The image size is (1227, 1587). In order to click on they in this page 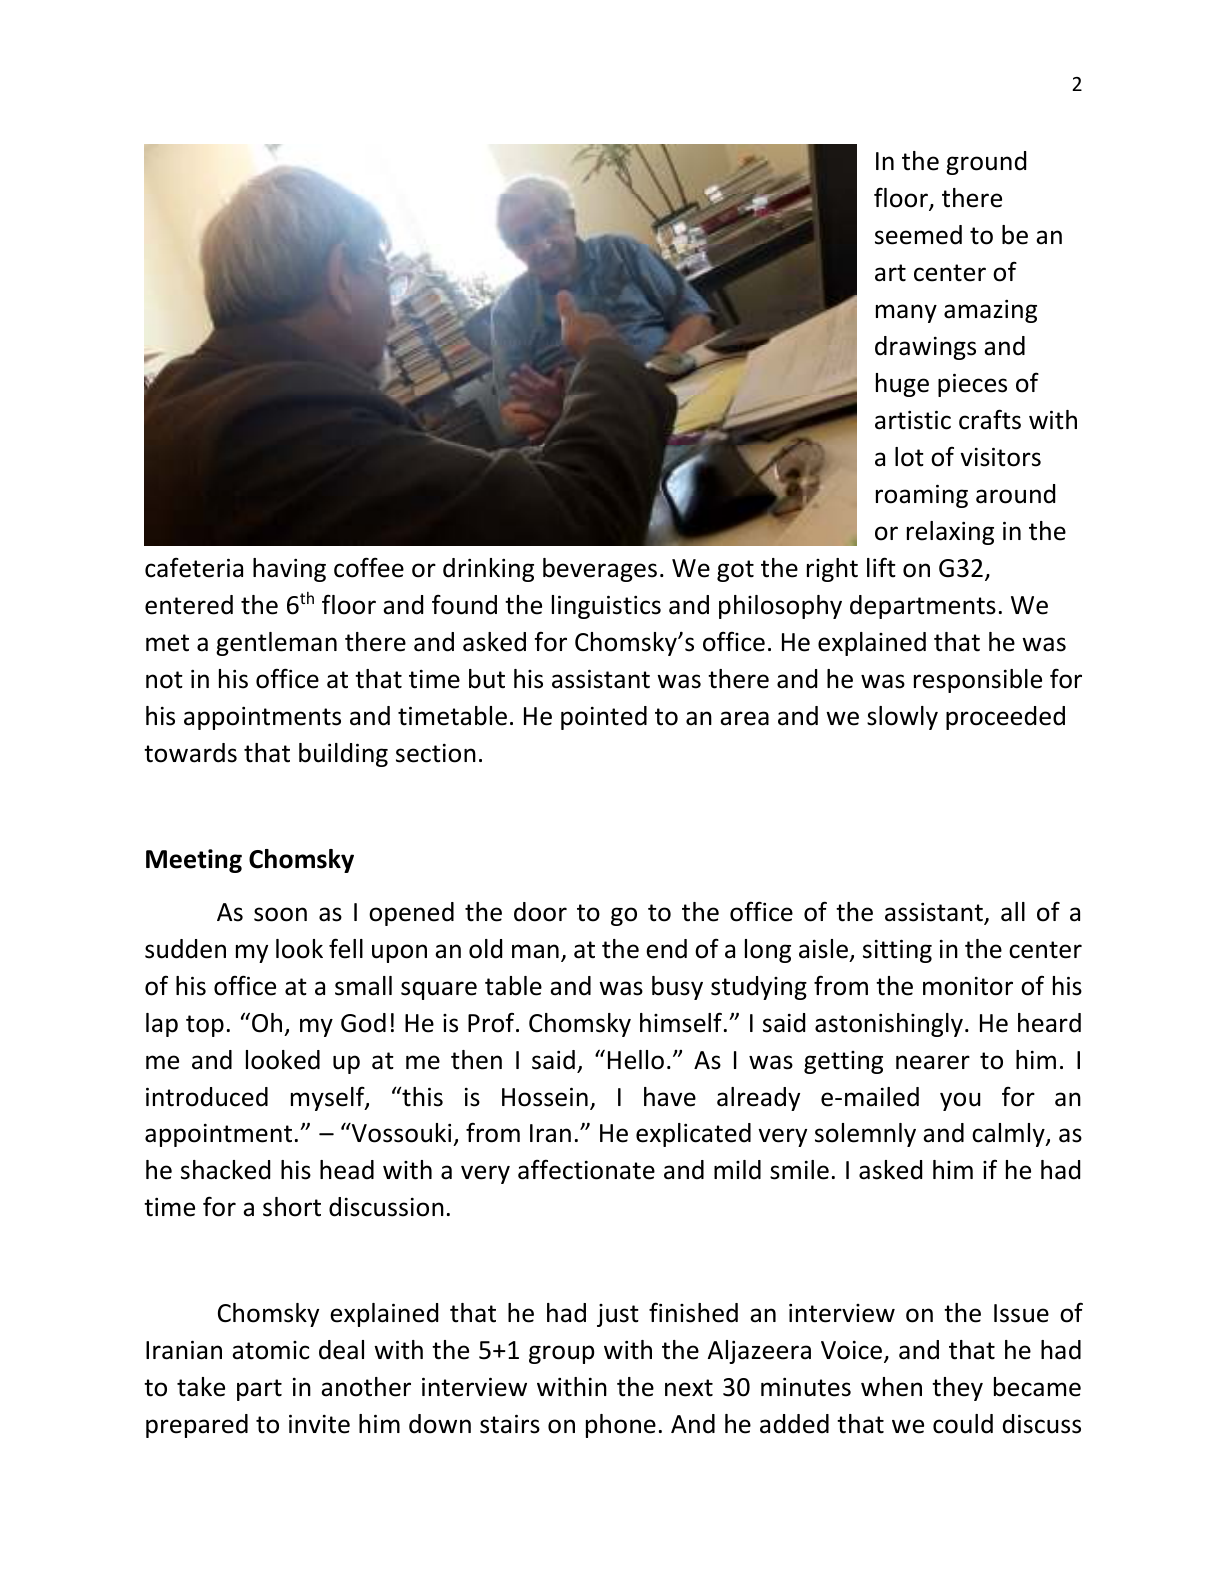, I will do `click(957, 1389)`.
